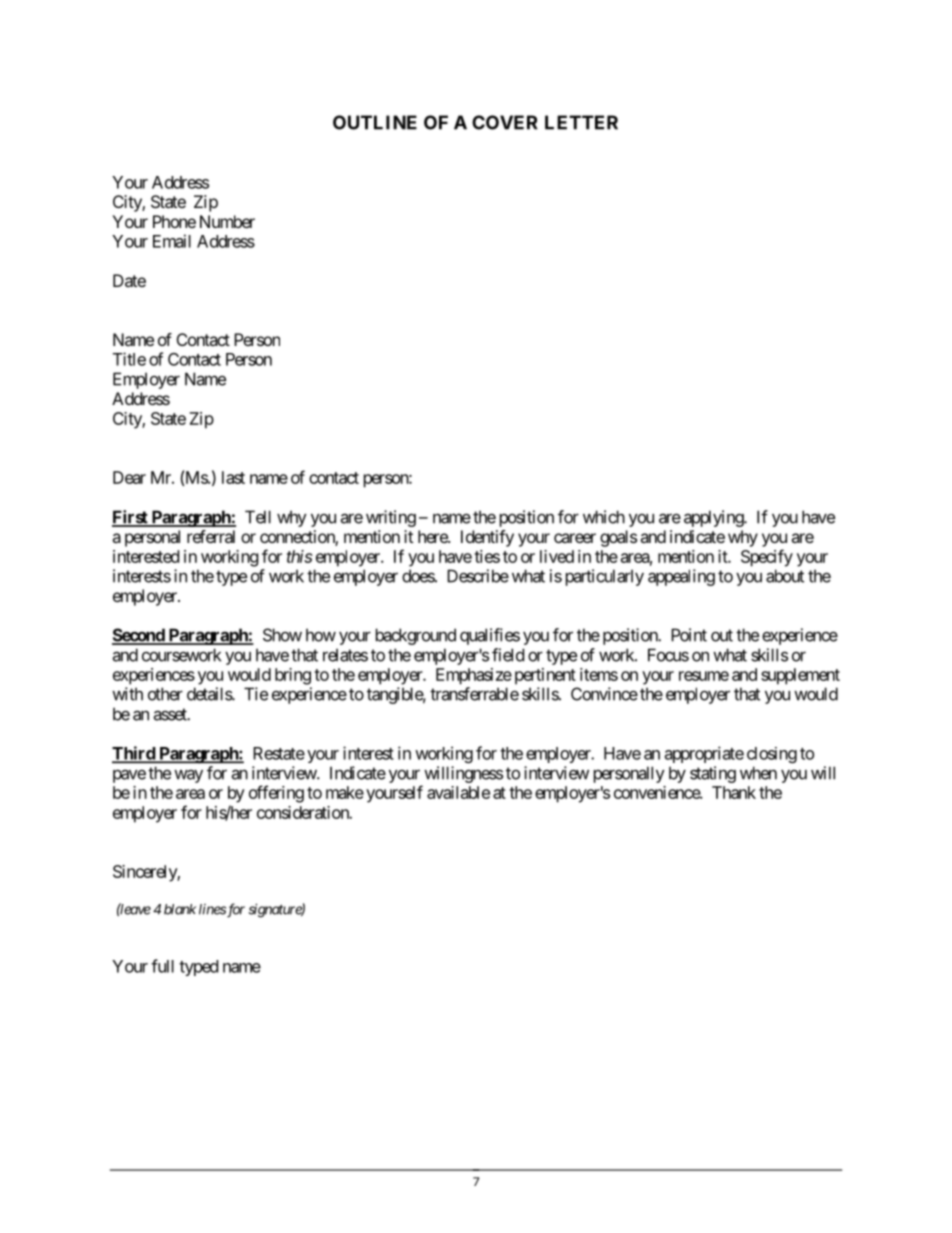 This image has height=1233, width=952. Describe the element at coordinates (180, 909) in the image. I see `blank` at that location.
